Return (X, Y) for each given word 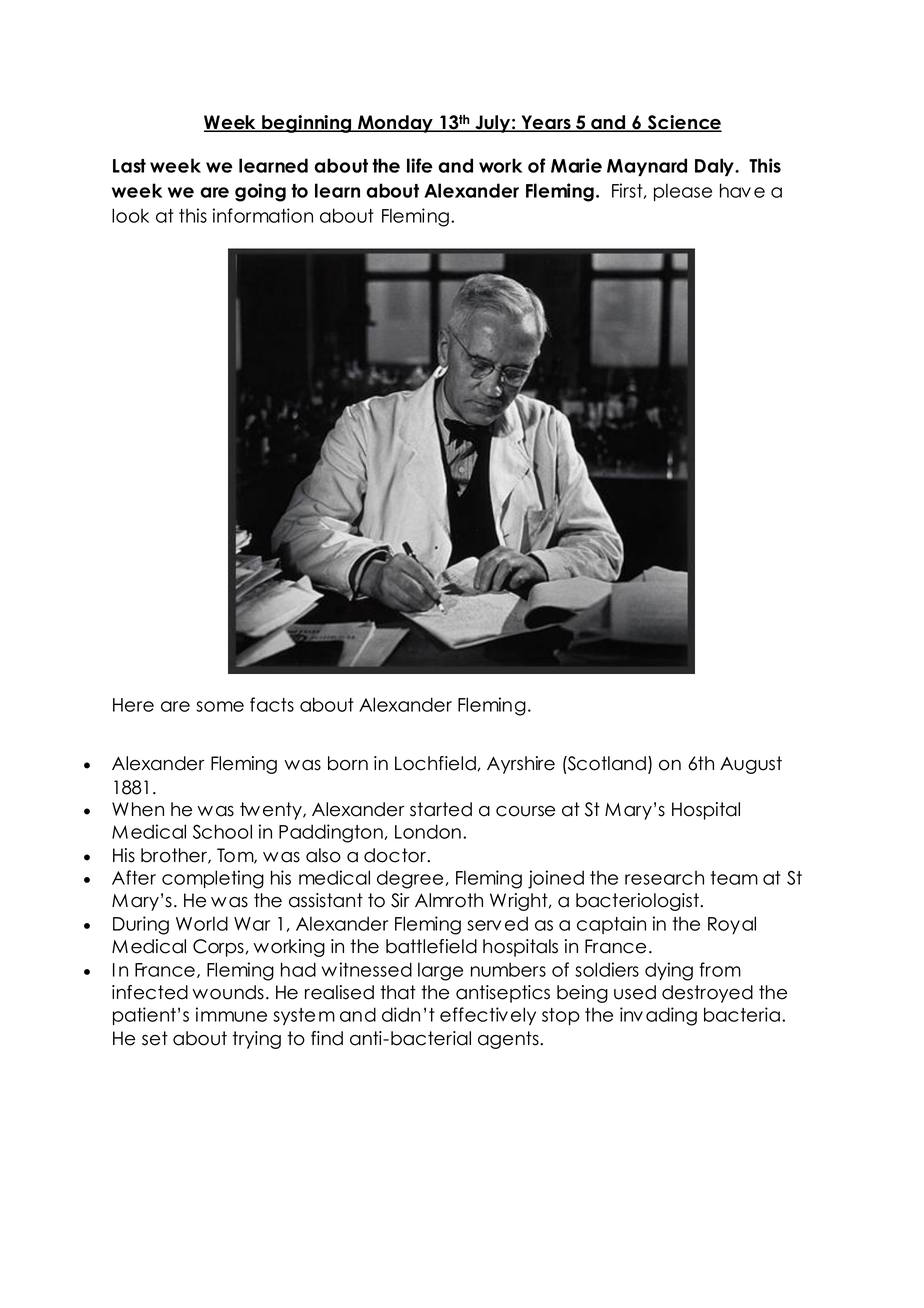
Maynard (647, 167)
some (220, 706)
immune (231, 1014)
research (664, 877)
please (683, 192)
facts (272, 704)
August (751, 765)
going (260, 192)
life (420, 165)
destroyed (707, 994)
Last (129, 166)
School (222, 831)
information (263, 215)
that (398, 992)
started (441, 809)
